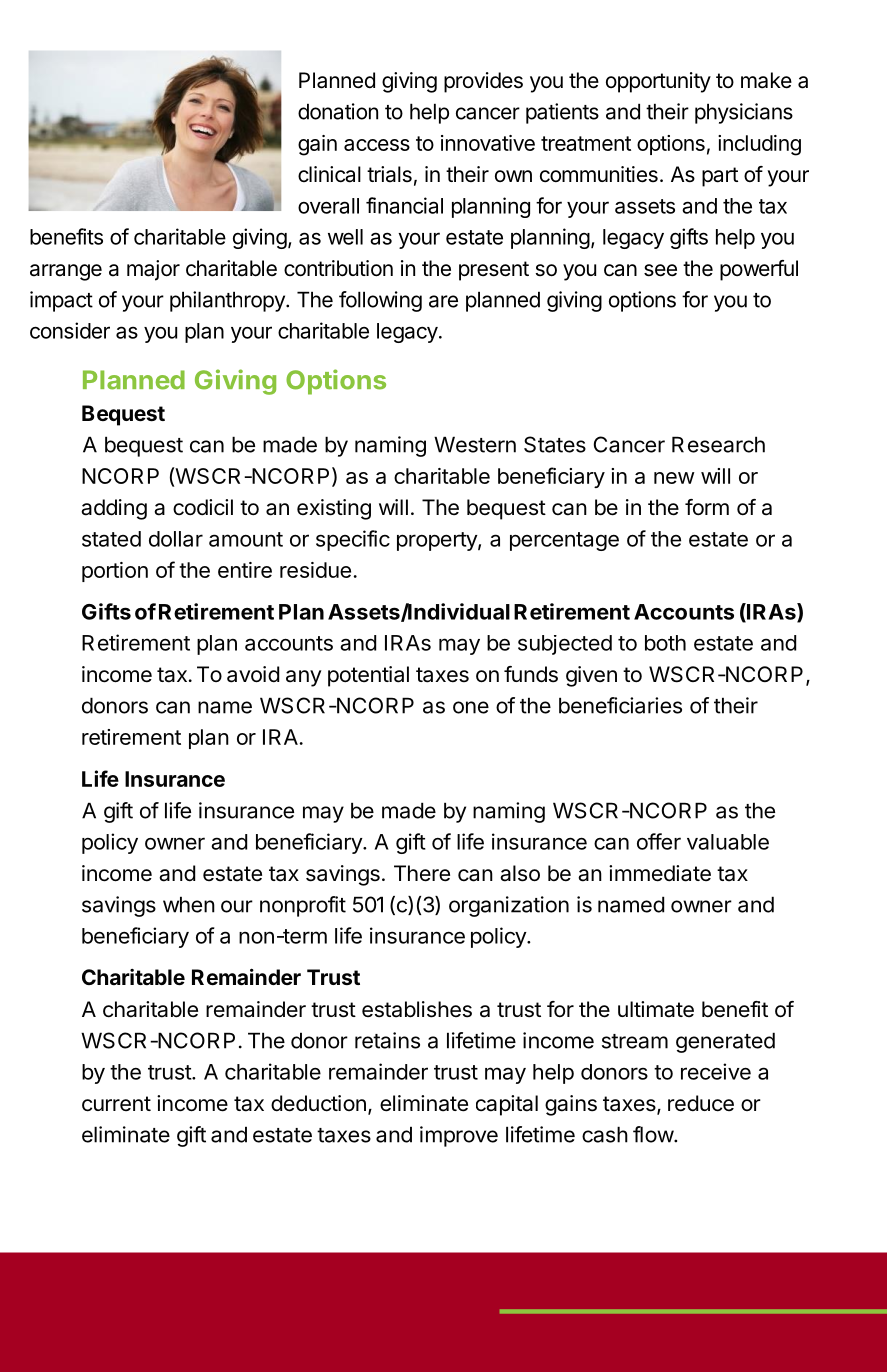  Describe the element at coordinates (338, 111) in the page. I see `donation` at that location.
